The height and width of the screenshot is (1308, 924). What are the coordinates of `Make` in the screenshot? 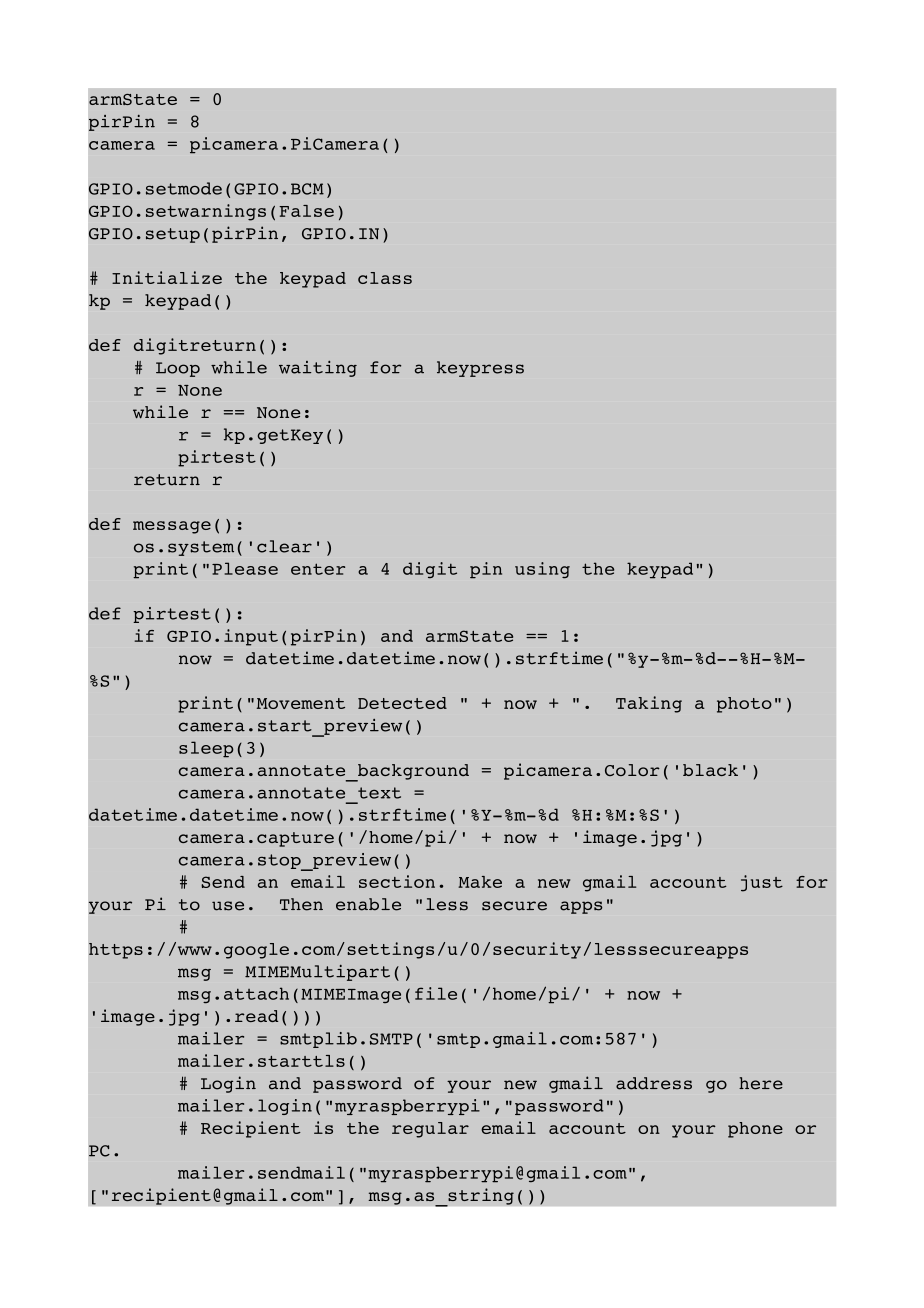 It's located at (480, 882).
